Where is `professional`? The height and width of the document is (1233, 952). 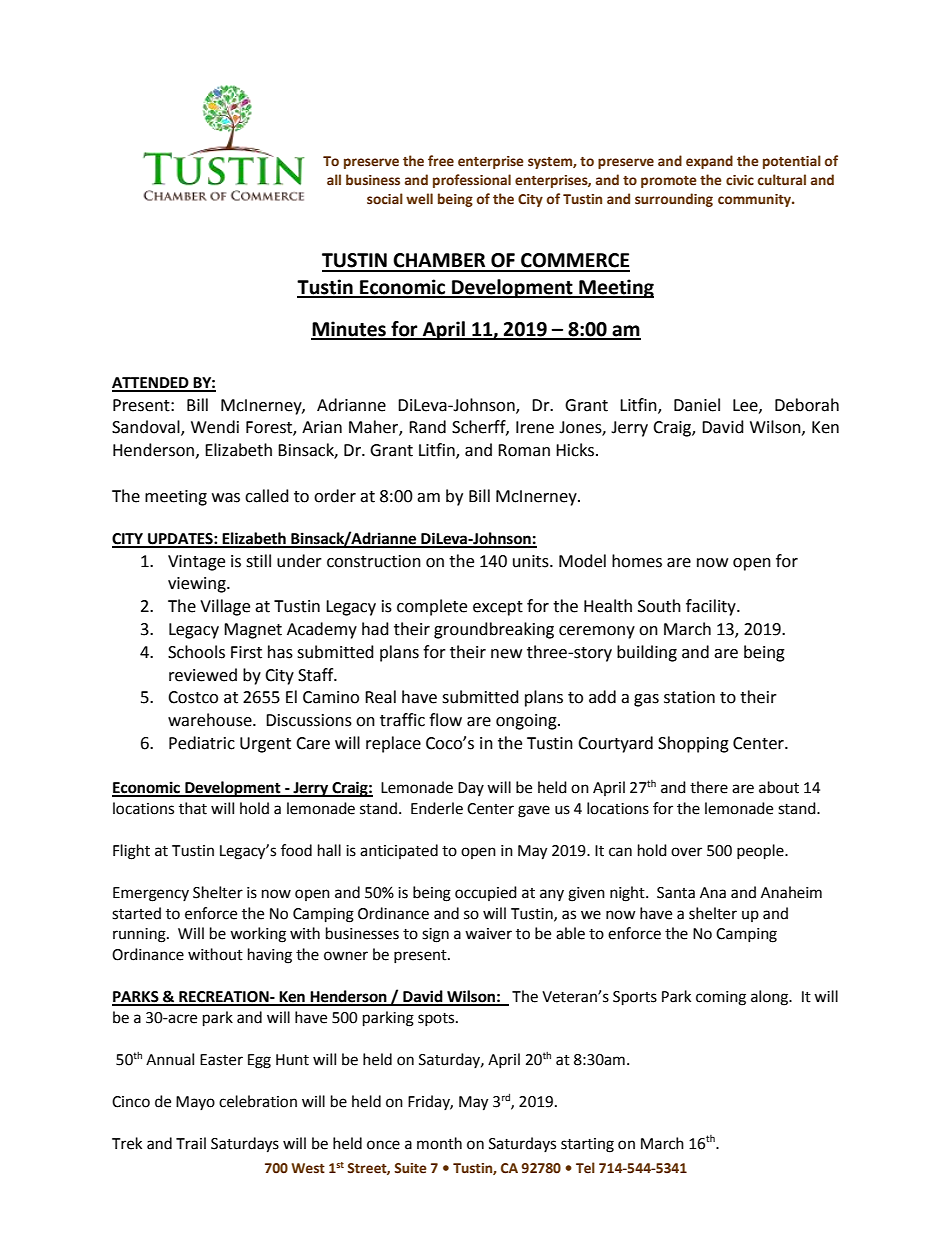
professional is located at coordinates (472, 181).
